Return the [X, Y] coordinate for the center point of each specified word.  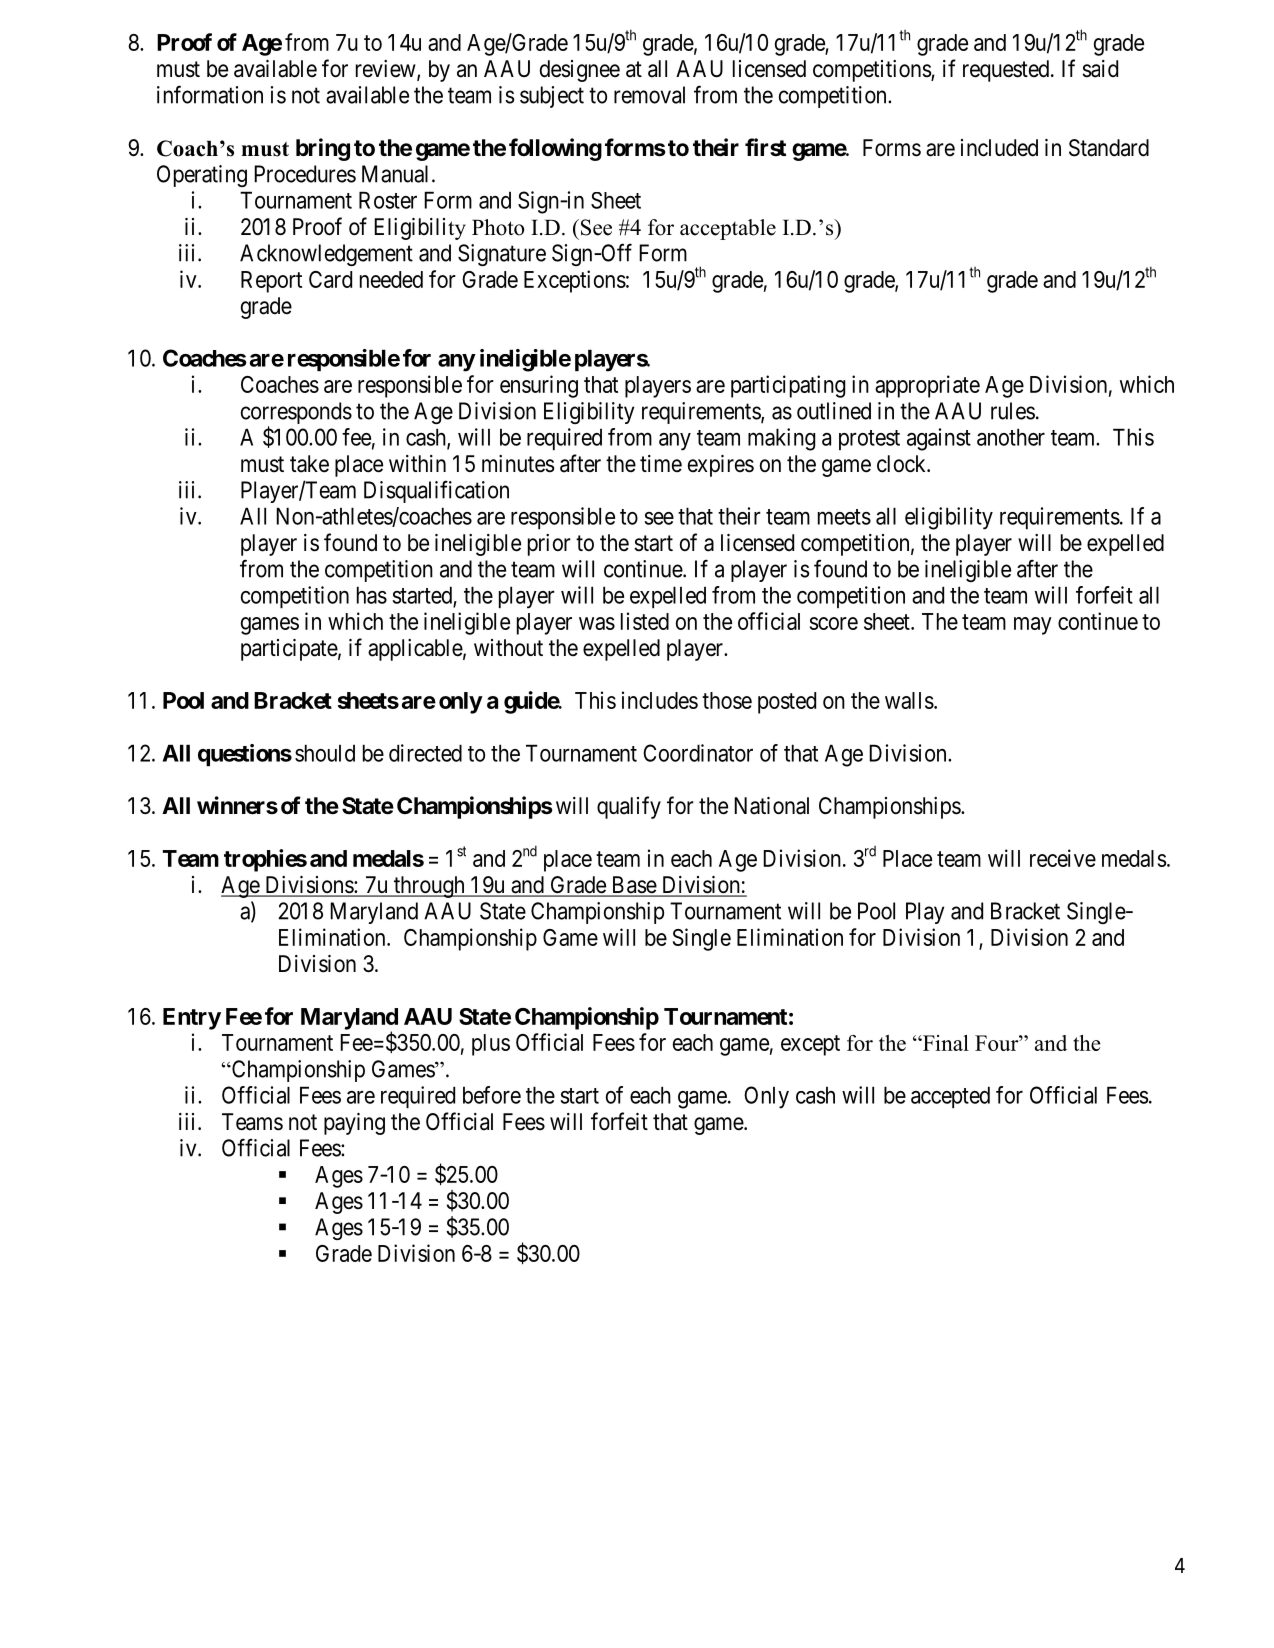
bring [323, 149]
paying [354, 1124]
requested [1007, 71]
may [1033, 626]
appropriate [927, 386]
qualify [629, 807]
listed [645, 621]
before [492, 1095]
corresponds [296, 414]
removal [649, 95]
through [429, 887]
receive [1063, 858]
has [372, 595]
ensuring [539, 386]
